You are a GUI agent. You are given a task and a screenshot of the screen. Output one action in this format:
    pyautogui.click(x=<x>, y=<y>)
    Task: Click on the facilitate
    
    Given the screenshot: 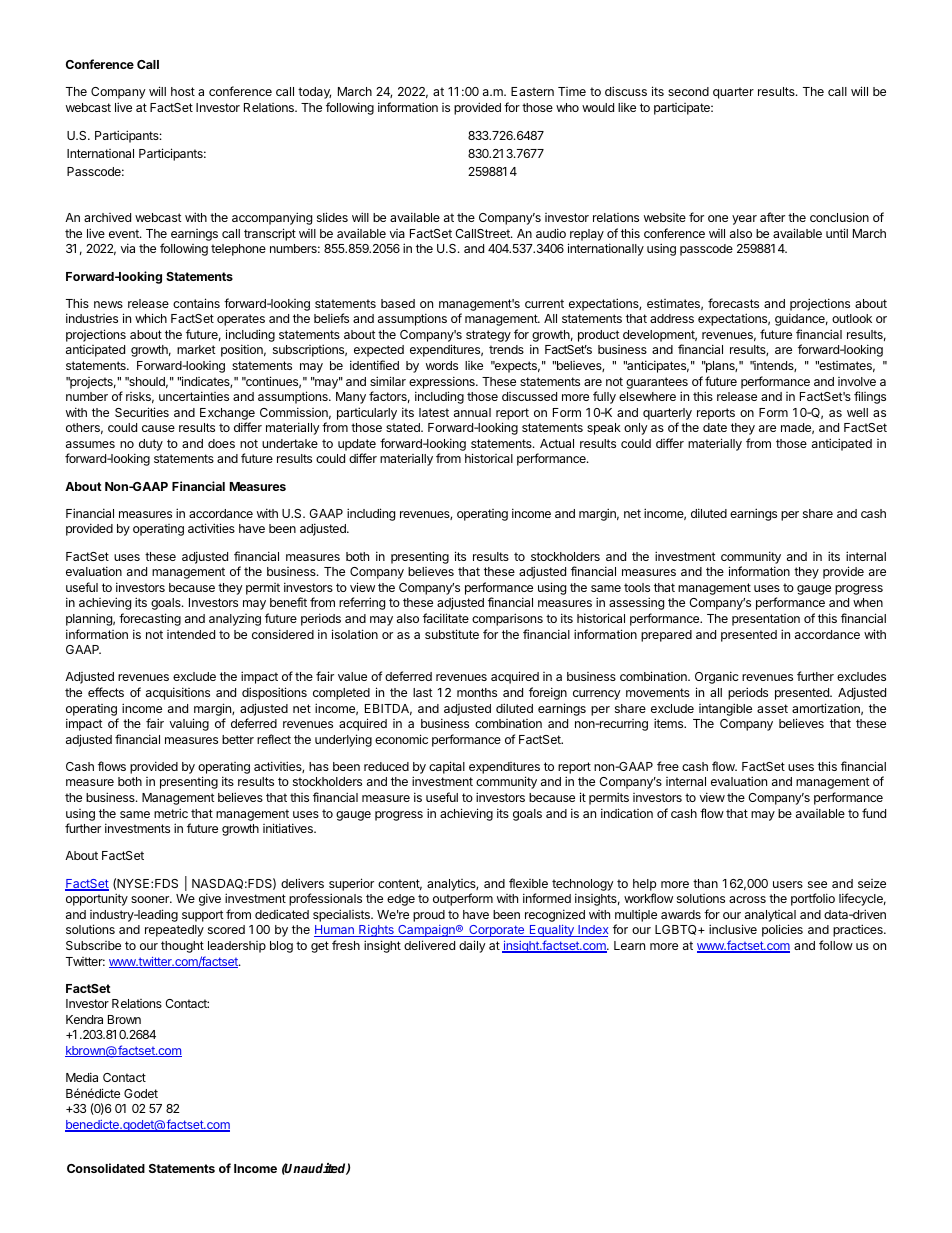 What is the action you would take?
    pyautogui.click(x=446, y=618)
